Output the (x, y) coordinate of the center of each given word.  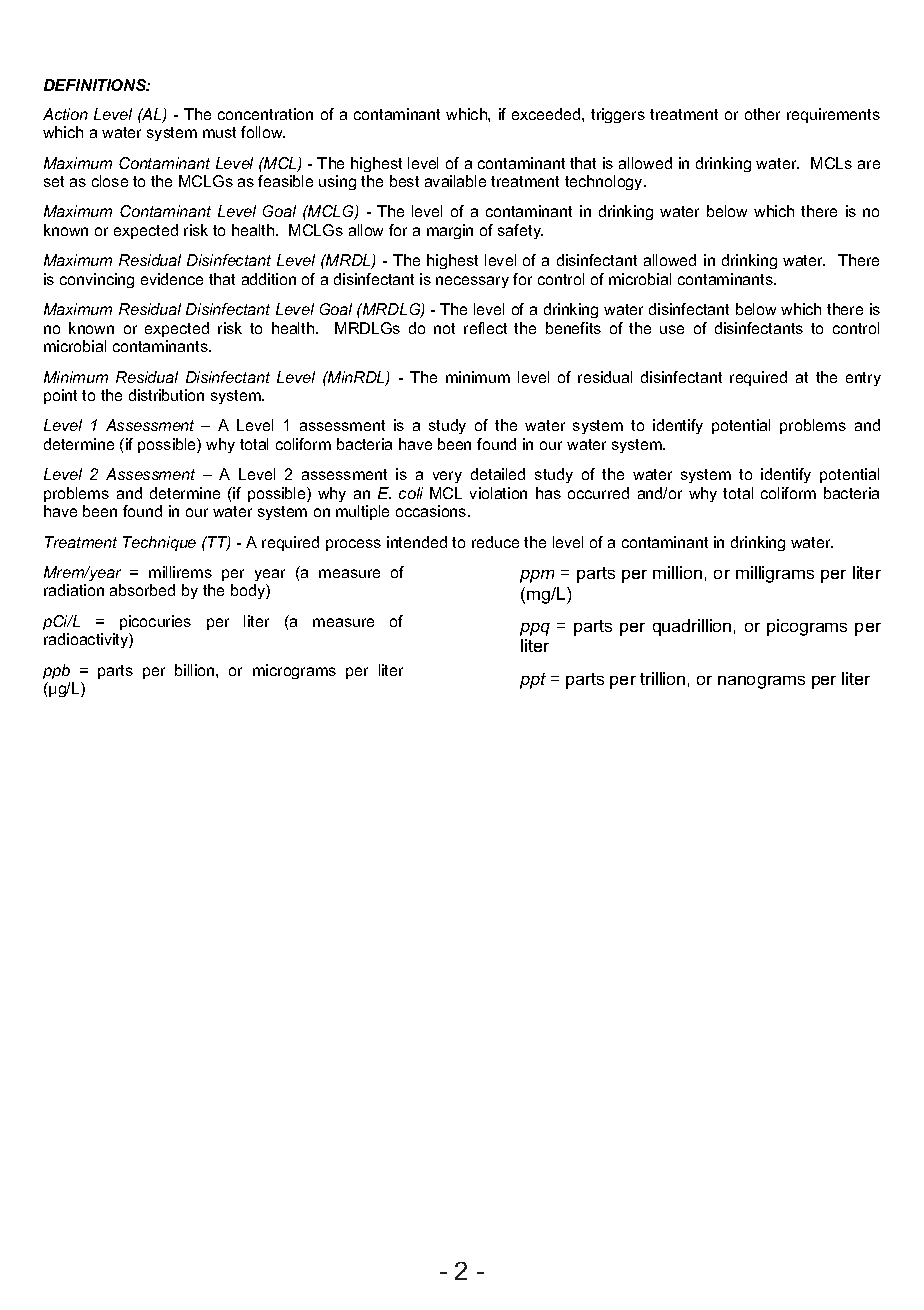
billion (196, 670)
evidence (172, 279)
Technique (159, 543)
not (444, 328)
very (447, 477)
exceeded (547, 114)
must (219, 132)
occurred (598, 493)
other (762, 114)
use (672, 329)
